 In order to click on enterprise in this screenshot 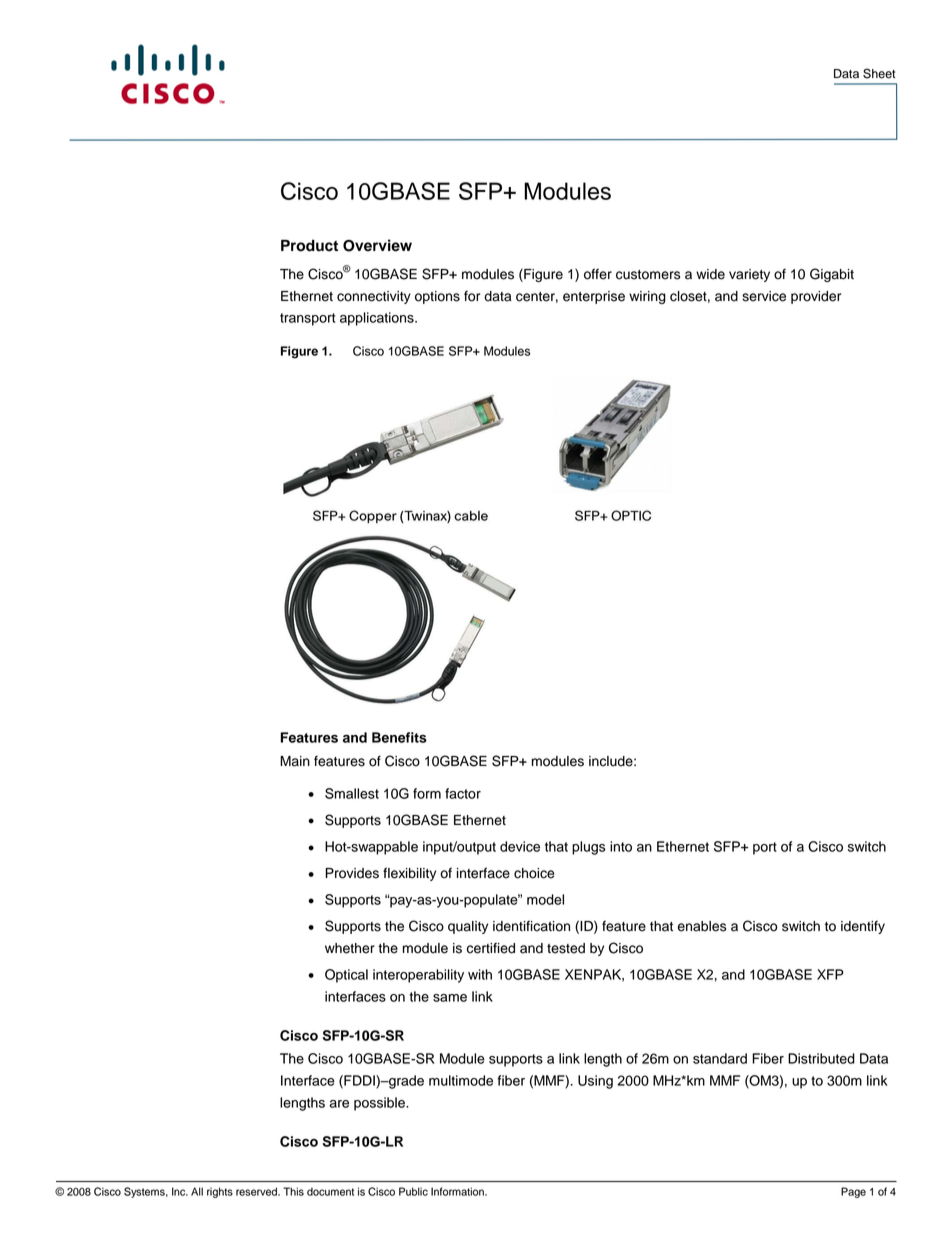, I will do `click(594, 297)`.
